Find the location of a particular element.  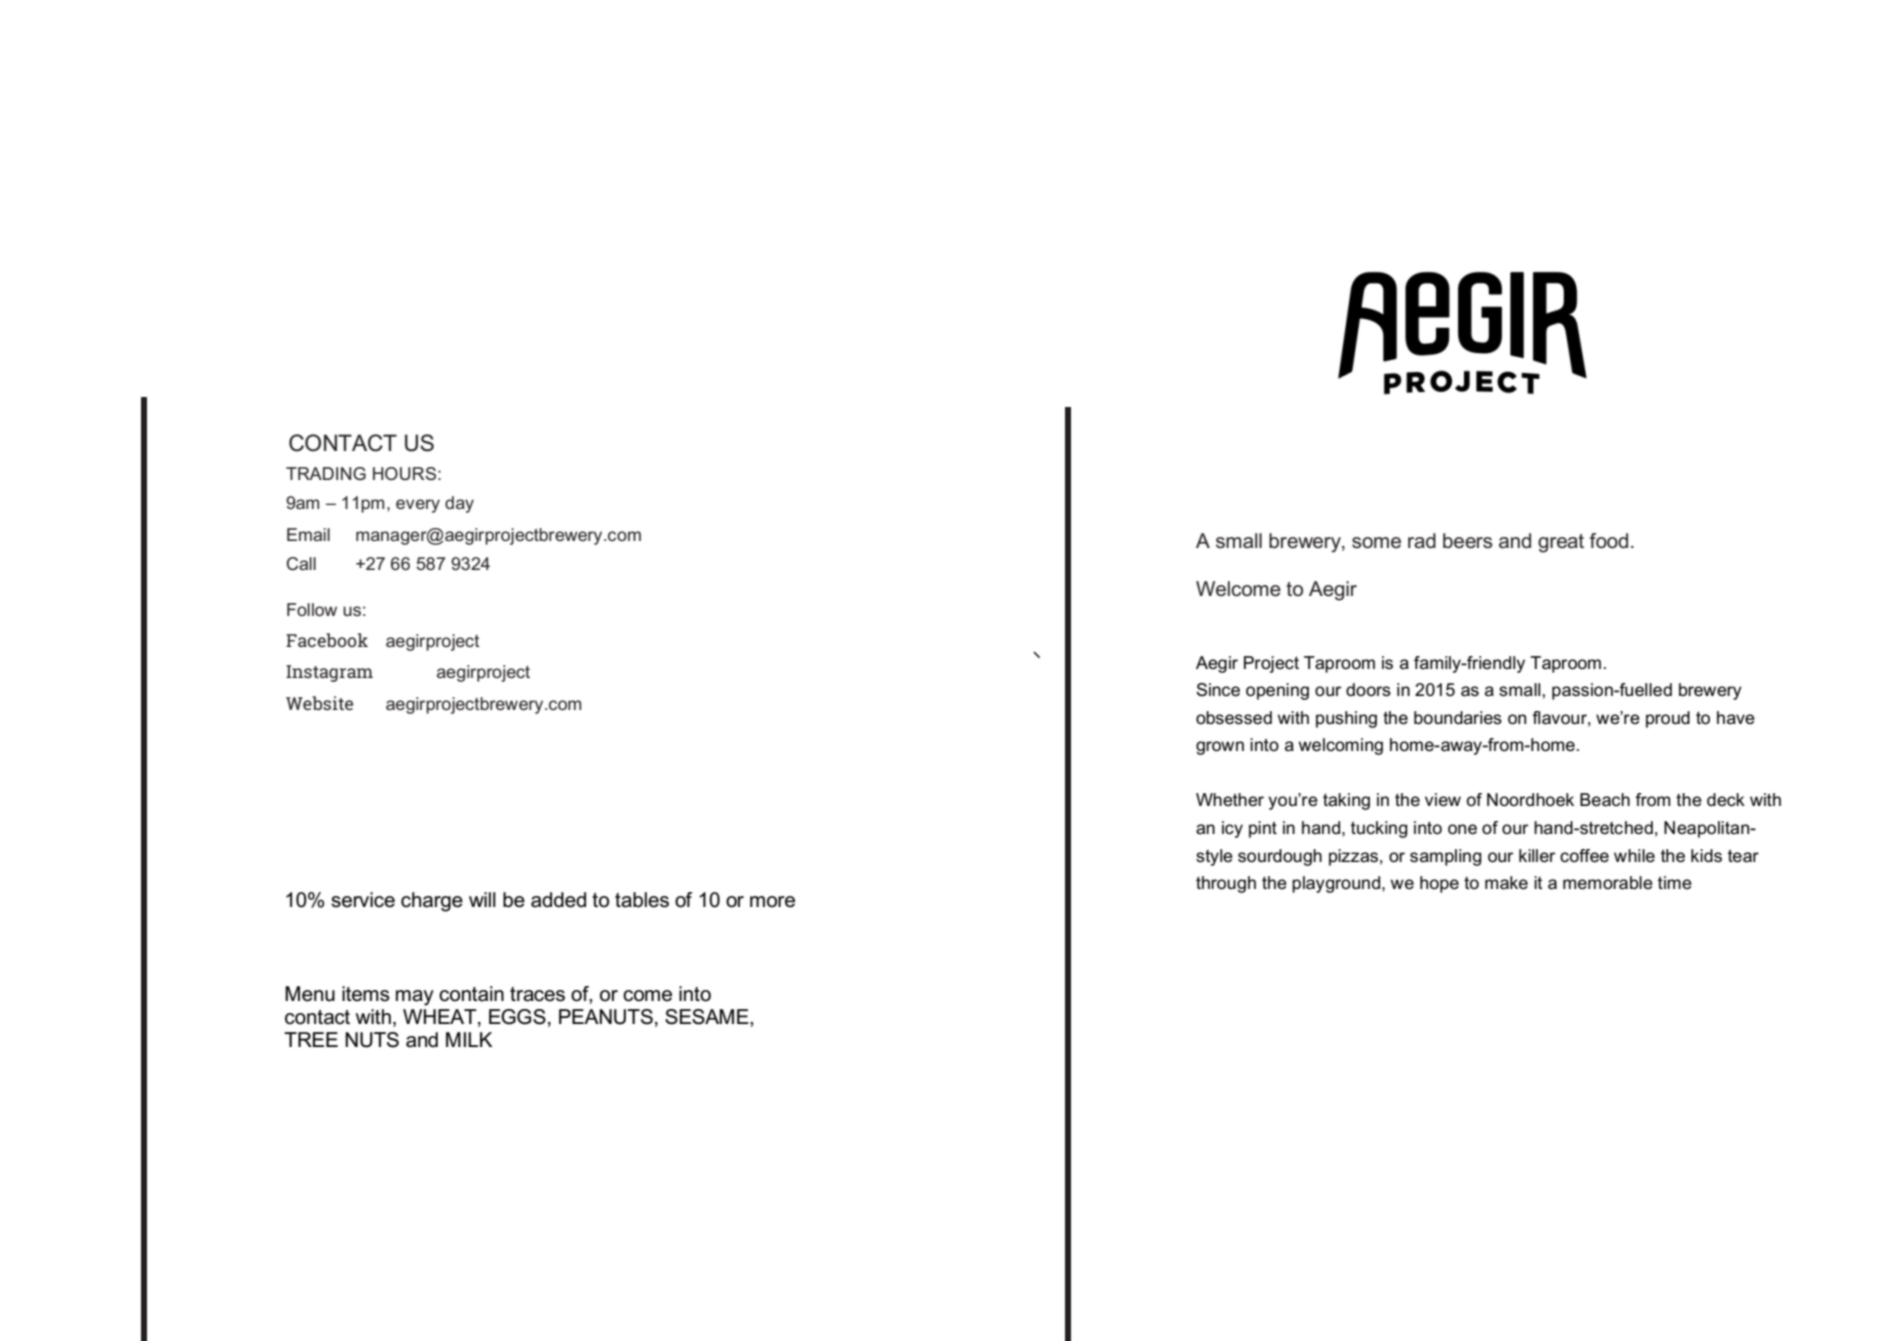

food is located at coordinates (1609, 541).
